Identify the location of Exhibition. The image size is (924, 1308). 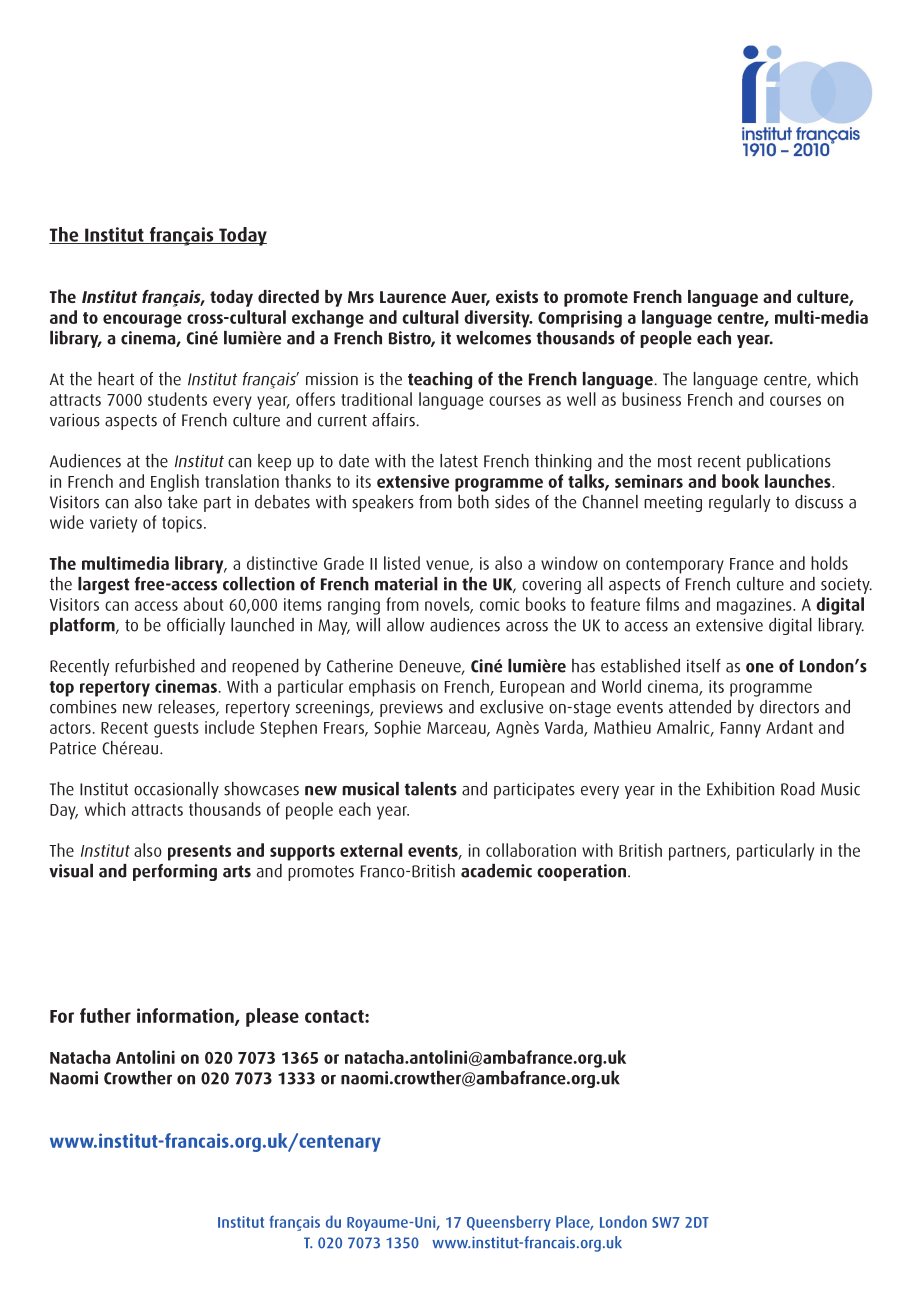
(740, 789).
